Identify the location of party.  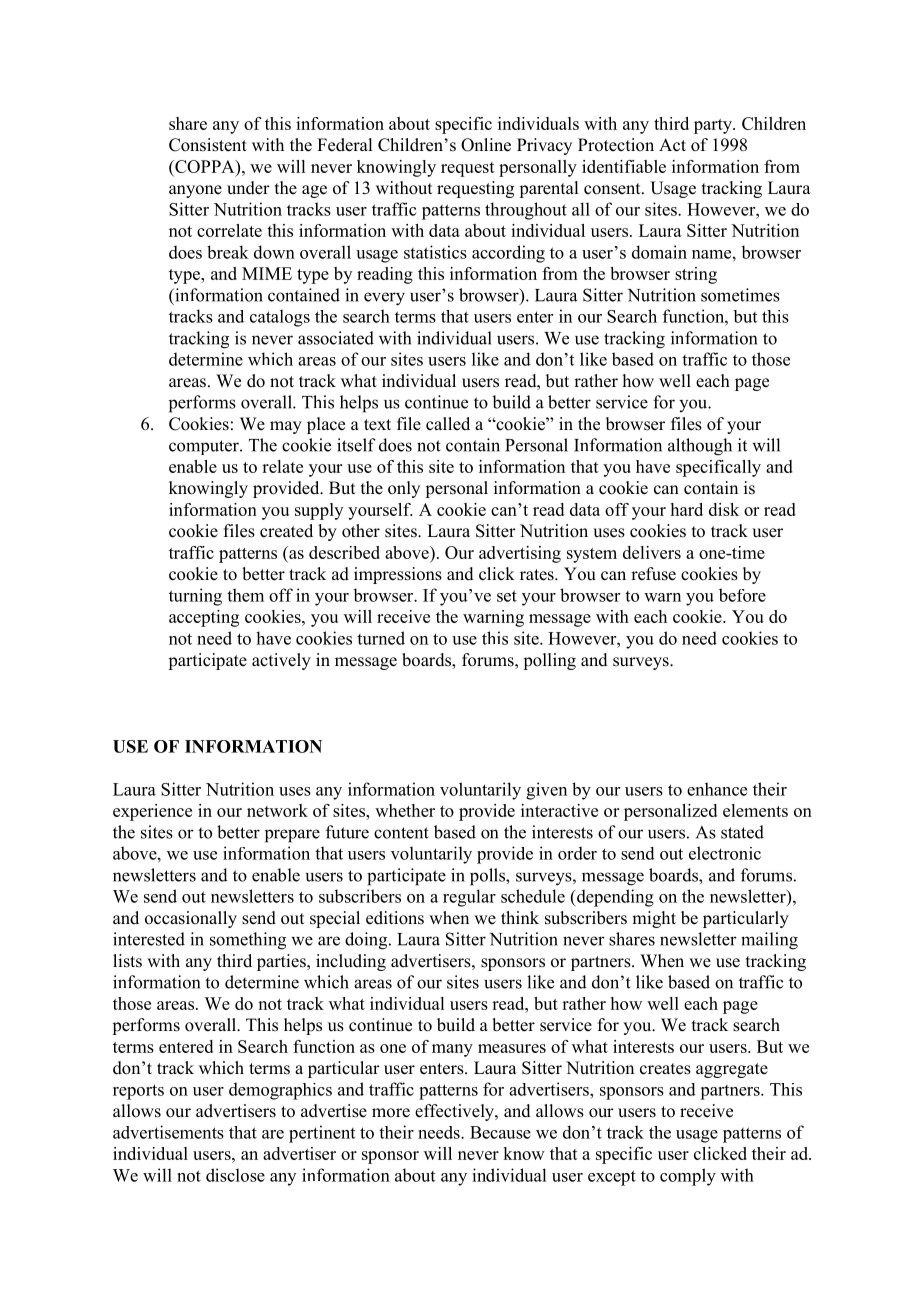
(714, 126).
